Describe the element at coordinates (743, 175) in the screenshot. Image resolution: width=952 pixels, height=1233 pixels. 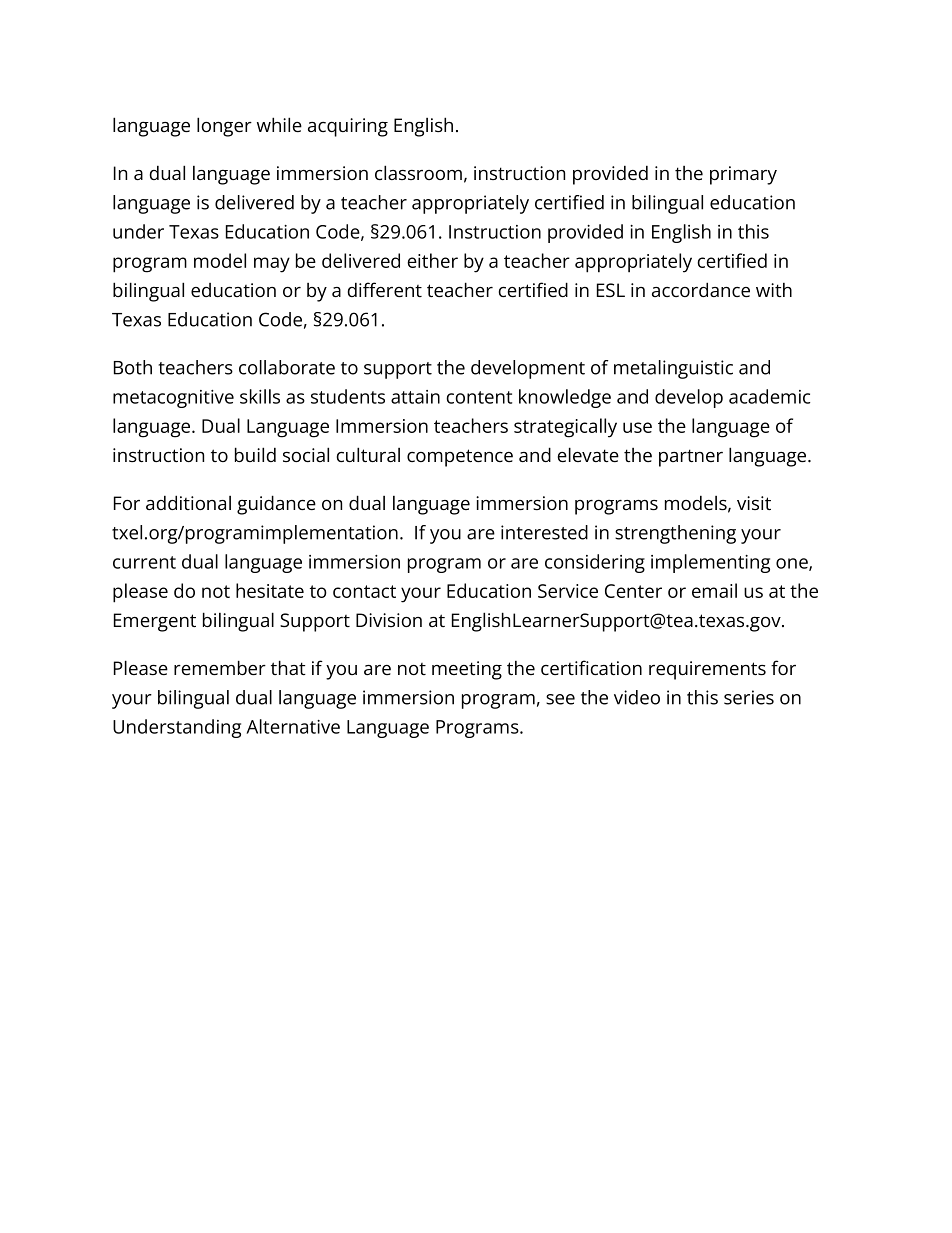
I see `primary` at that location.
